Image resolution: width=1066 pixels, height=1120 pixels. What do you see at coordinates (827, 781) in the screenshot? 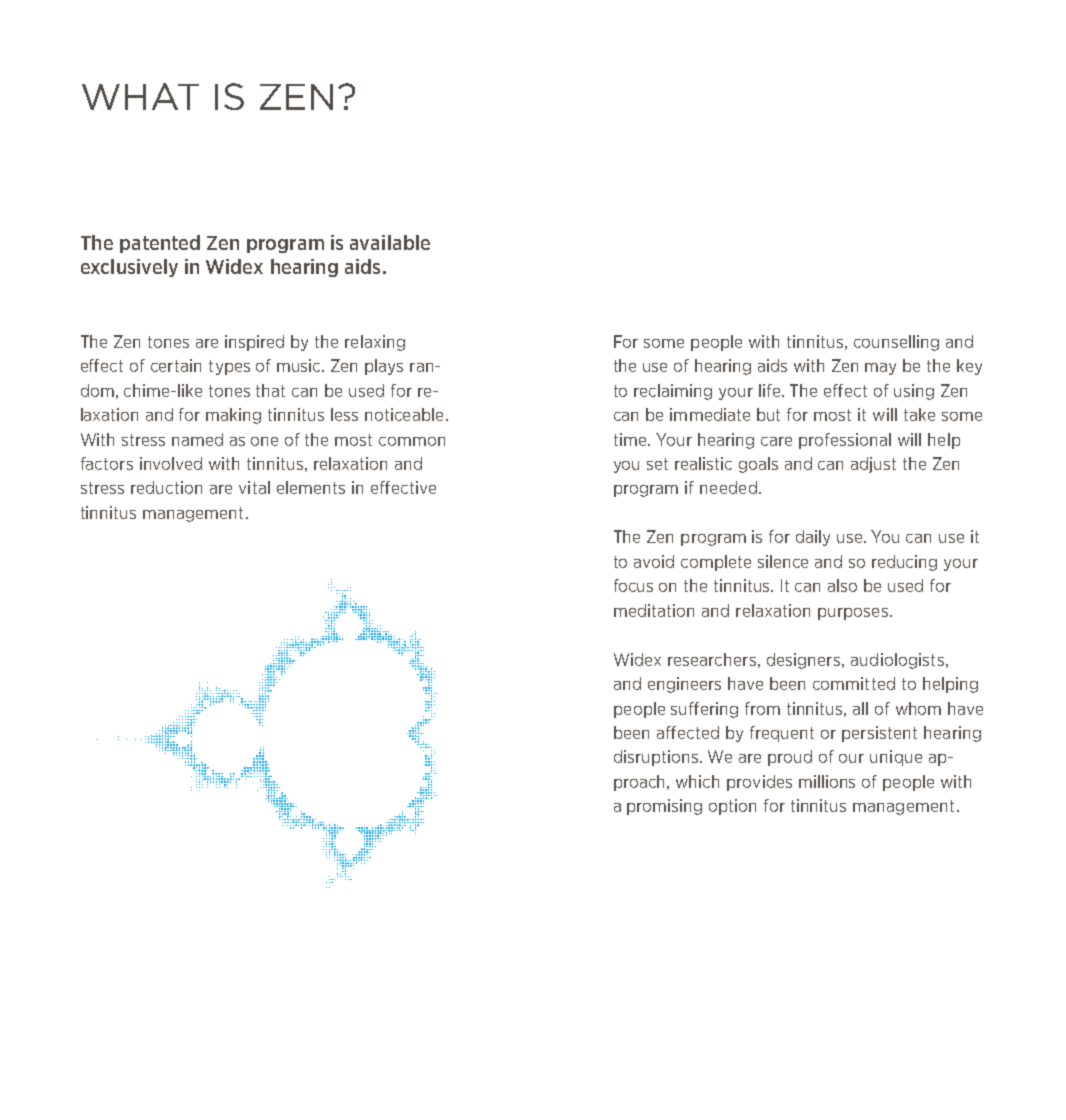
I see `millions` at bounding box center [827, 781].
